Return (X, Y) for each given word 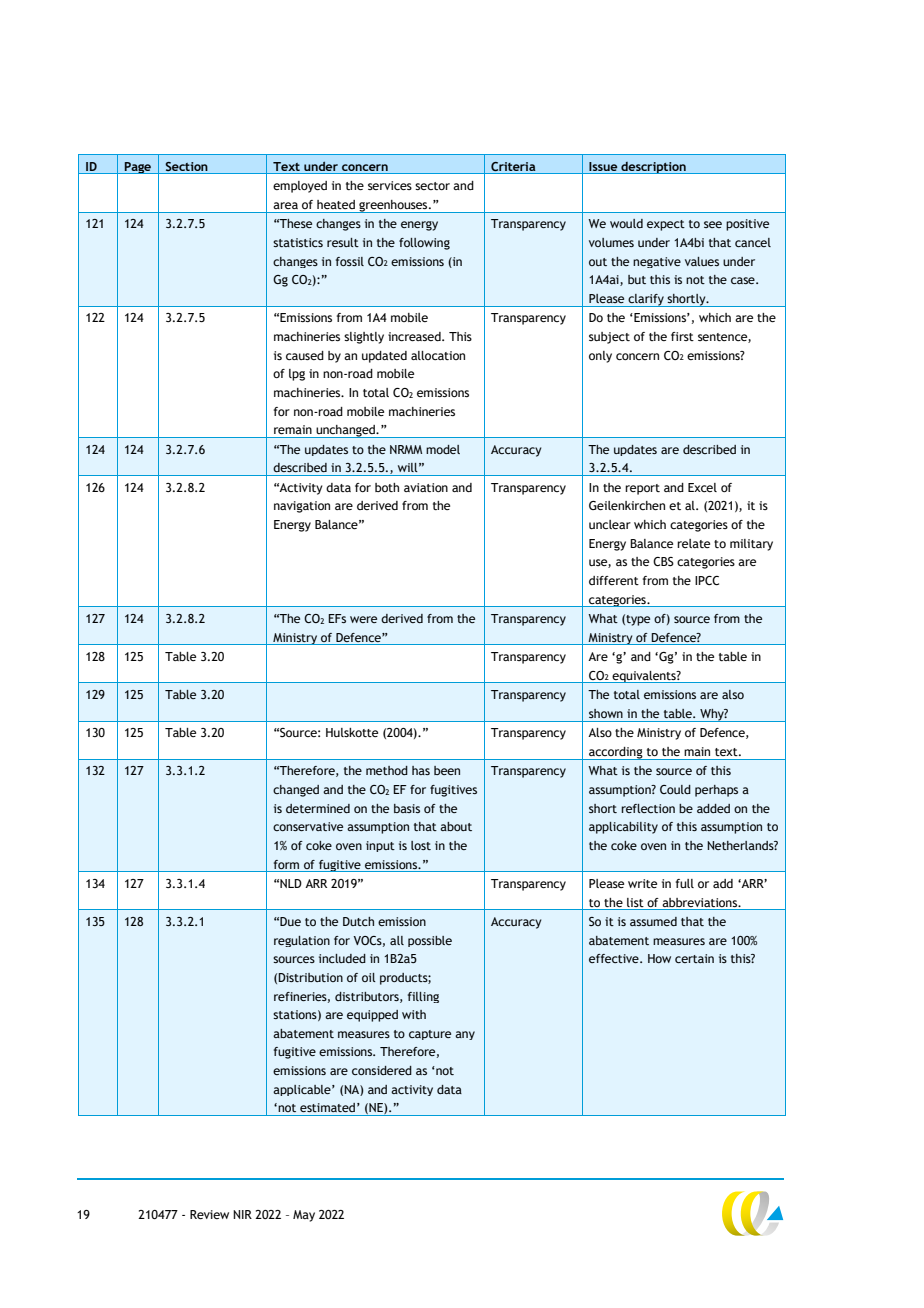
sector (432, 186)
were (363, 619)
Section (186, 166)
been (447, 770)
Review (209, 1214)
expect (666, 225)
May (304, 1216)
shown (606, 713)
